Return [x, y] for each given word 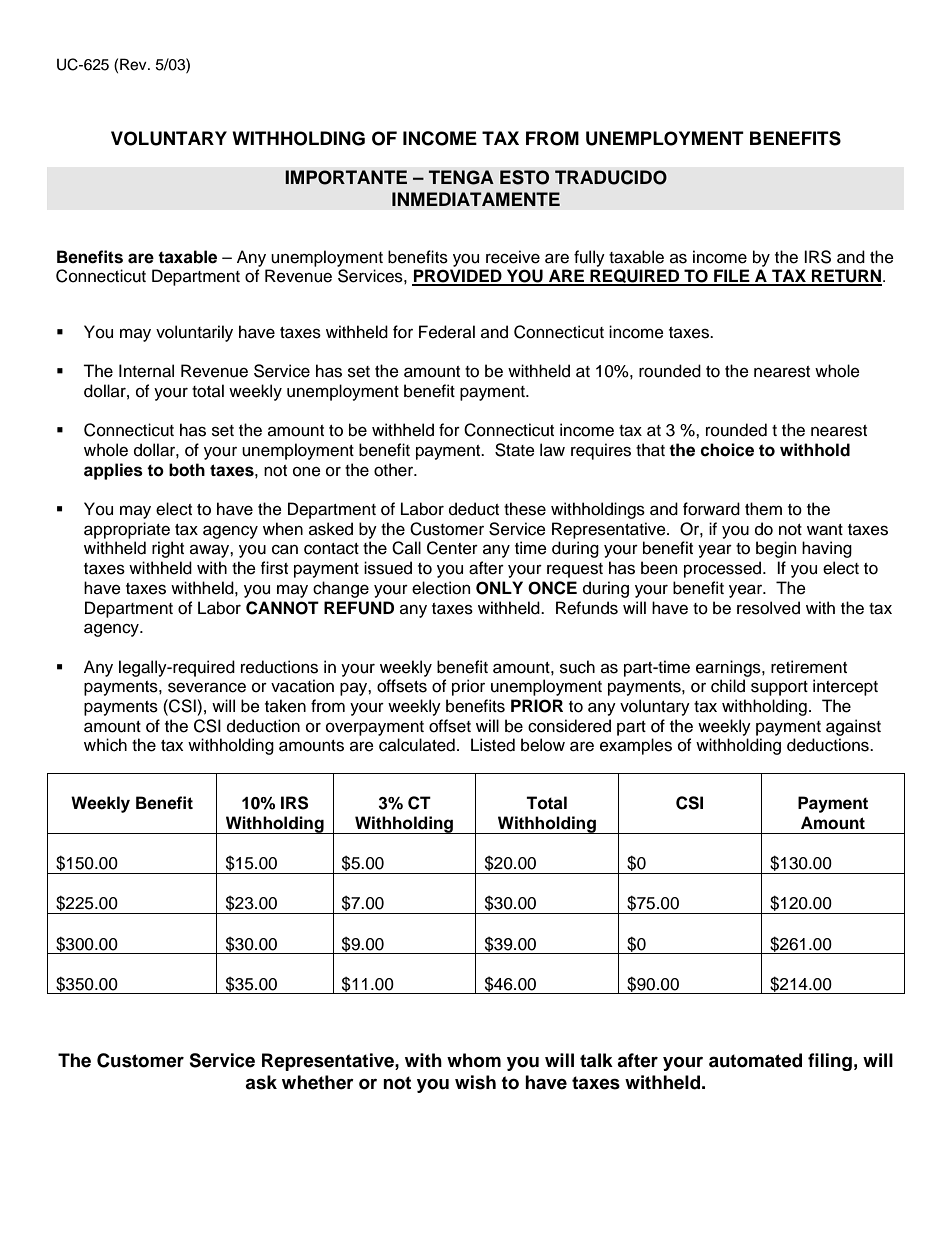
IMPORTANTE [346, 177]
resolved [768, 608]
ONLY [499, 588]
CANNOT [282, 608]
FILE [732, 277]
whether [318, 1082]
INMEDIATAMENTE [476, 199]
